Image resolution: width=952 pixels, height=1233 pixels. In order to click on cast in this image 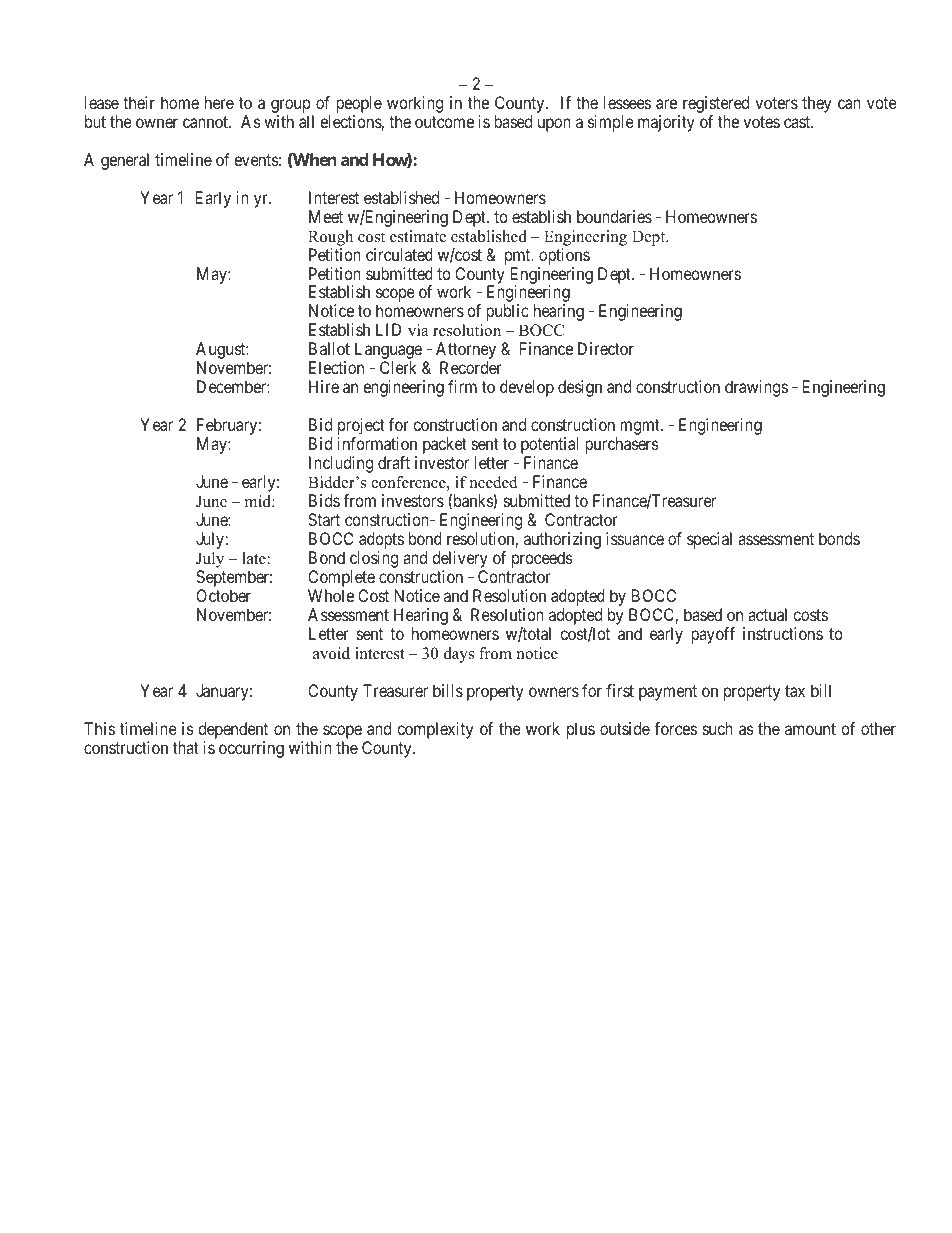, I will do `click(798, 122)`.
